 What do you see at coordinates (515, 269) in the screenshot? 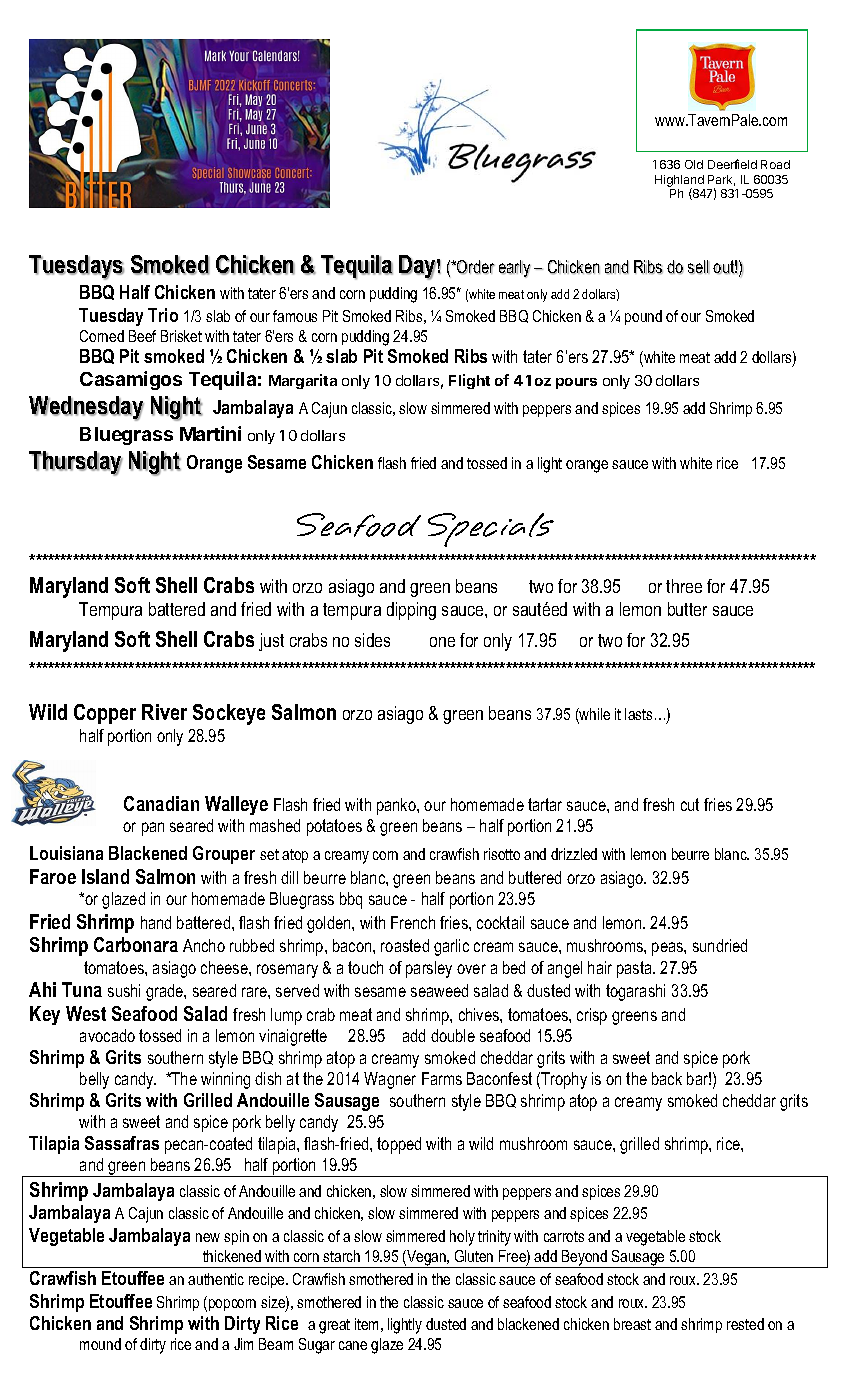
I see `early` at bounding box center [515, 269].
